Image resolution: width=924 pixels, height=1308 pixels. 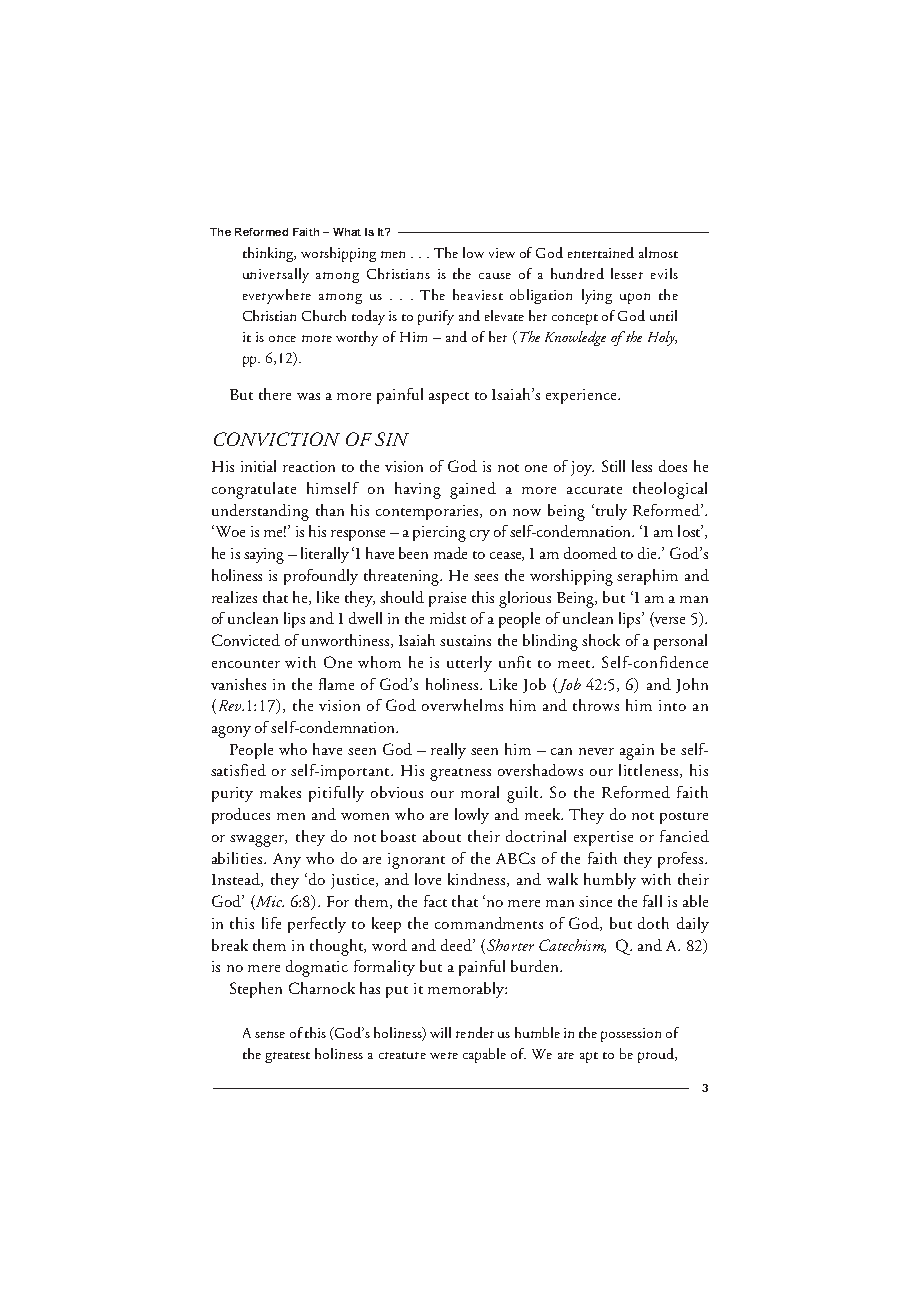 I want to click on understanding, so click(x=260, y=512).
